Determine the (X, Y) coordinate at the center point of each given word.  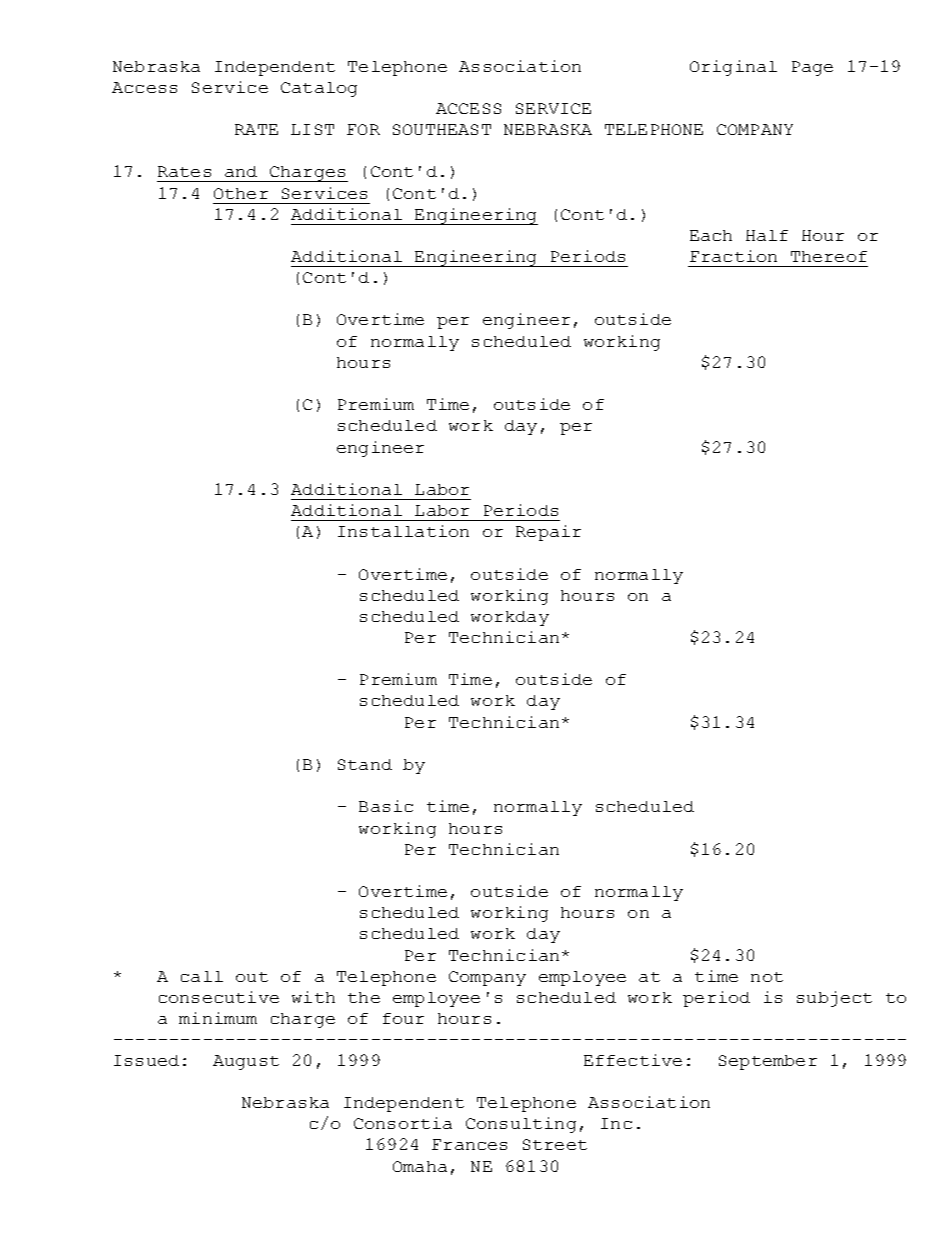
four (403, 1018)
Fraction (733, 256)
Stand (365, 764)
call (202, 976)
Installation (403, 531)
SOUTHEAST (442, 129)
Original (733, 68)
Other (241, 193)
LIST (312, 129)
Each (711, 235)
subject (834, 999)
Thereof (829, 256)
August (246, 1062)
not (767, 977)
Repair (548, 533)
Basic (386, 806)
